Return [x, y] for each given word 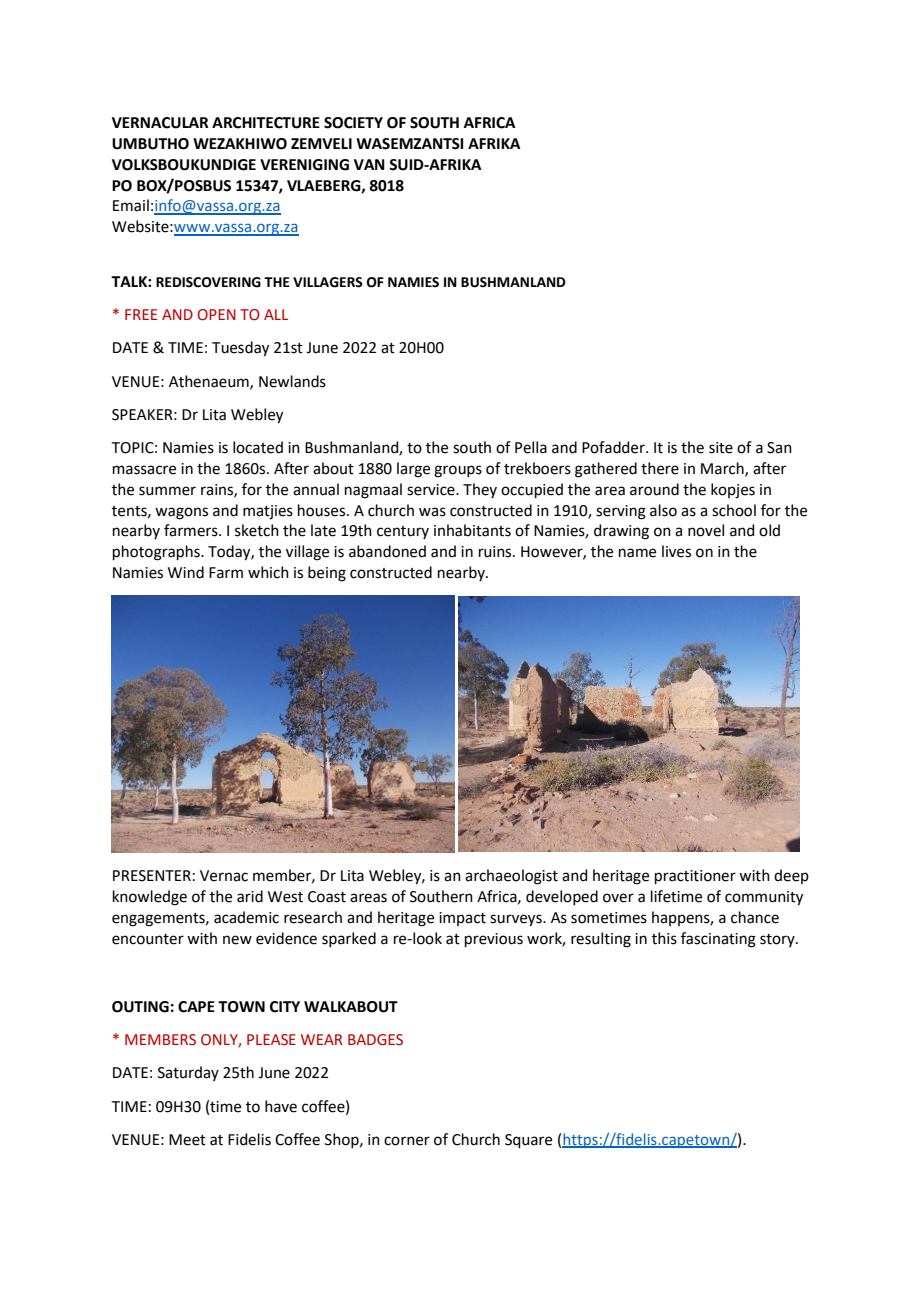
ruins [496, 552]
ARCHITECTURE [266, 123]
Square [528, 1141]
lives [676, 551]
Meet [187, 1140]
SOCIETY [353, 123]
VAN [369, 164]
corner [407, 1141]
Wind [186, 572]
